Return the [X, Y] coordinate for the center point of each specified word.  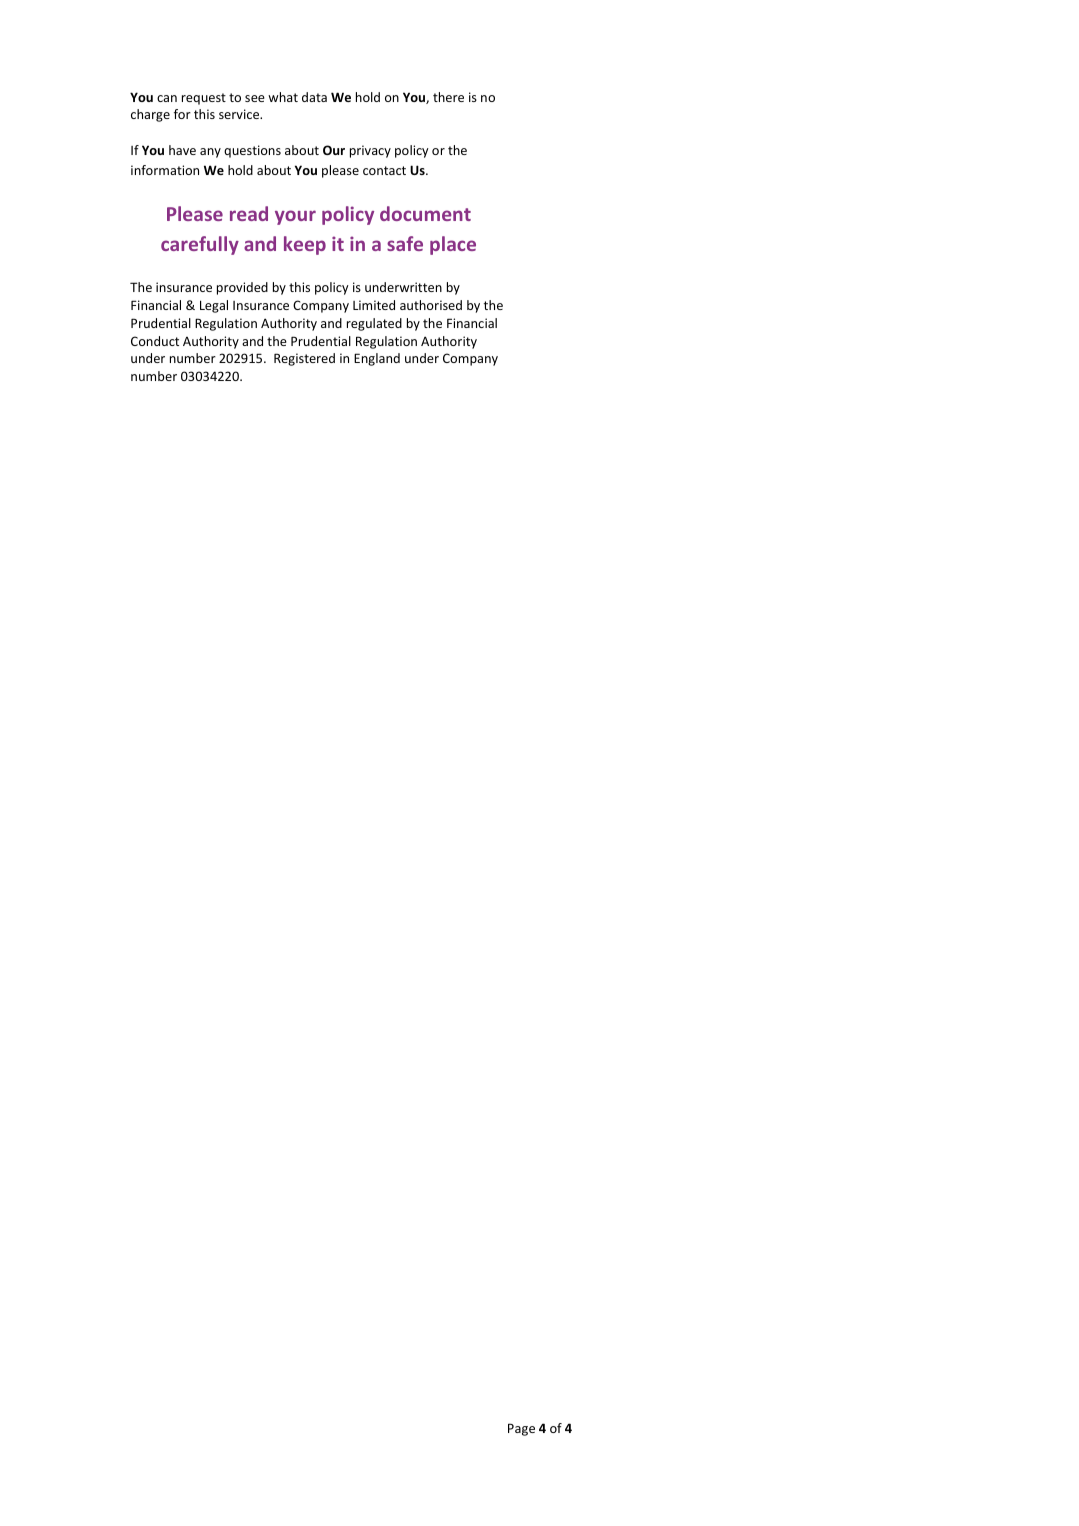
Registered [304, 359]
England [377, 359]
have [182, 150]
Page [521, 1429]
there [448, 97]
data [314, 97]
